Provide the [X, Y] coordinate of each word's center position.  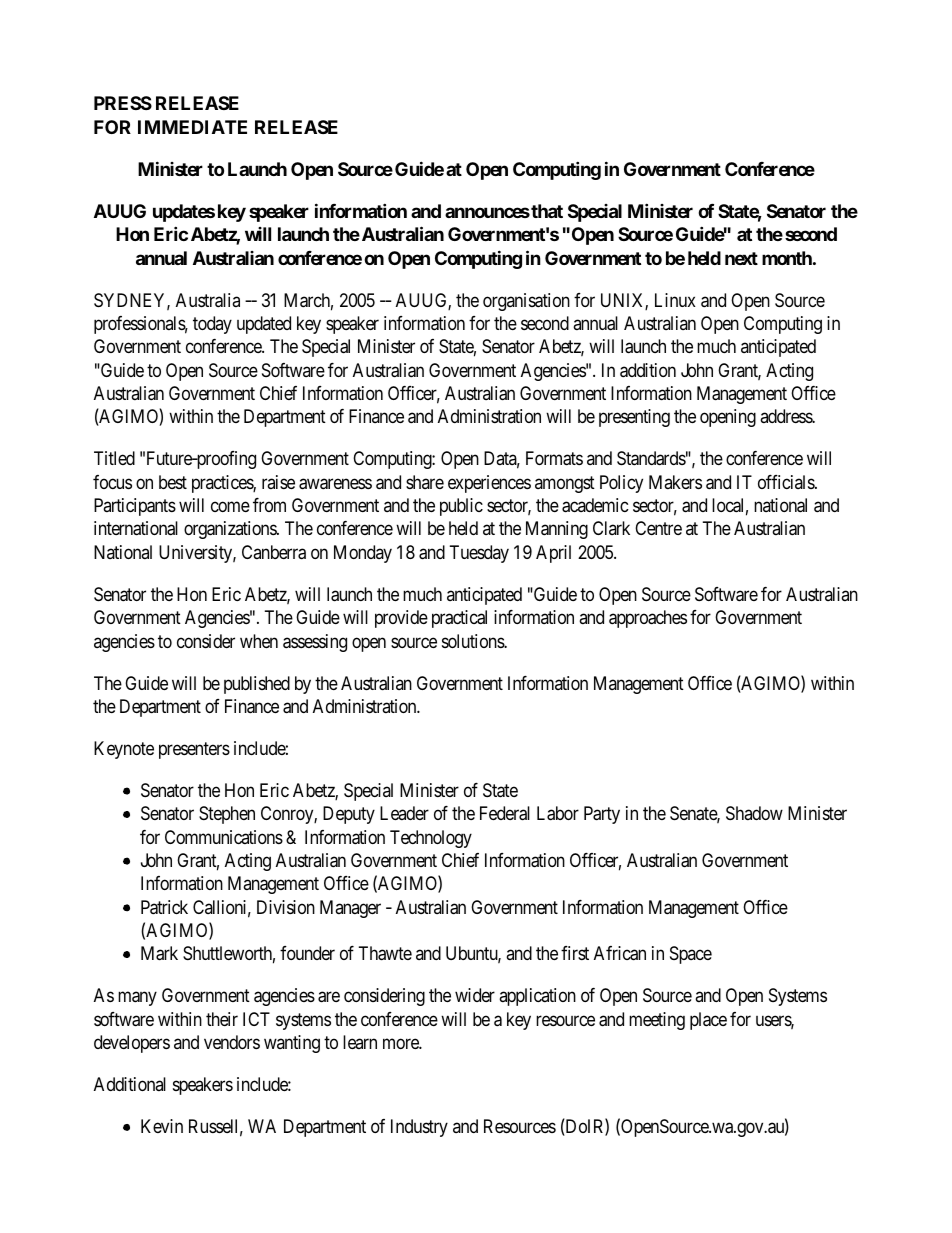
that [546, 211]
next [741, 258]
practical [459, 619]
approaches [648, 619]
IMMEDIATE [192, 127]
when [259, 641]
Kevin [162, 1126]
